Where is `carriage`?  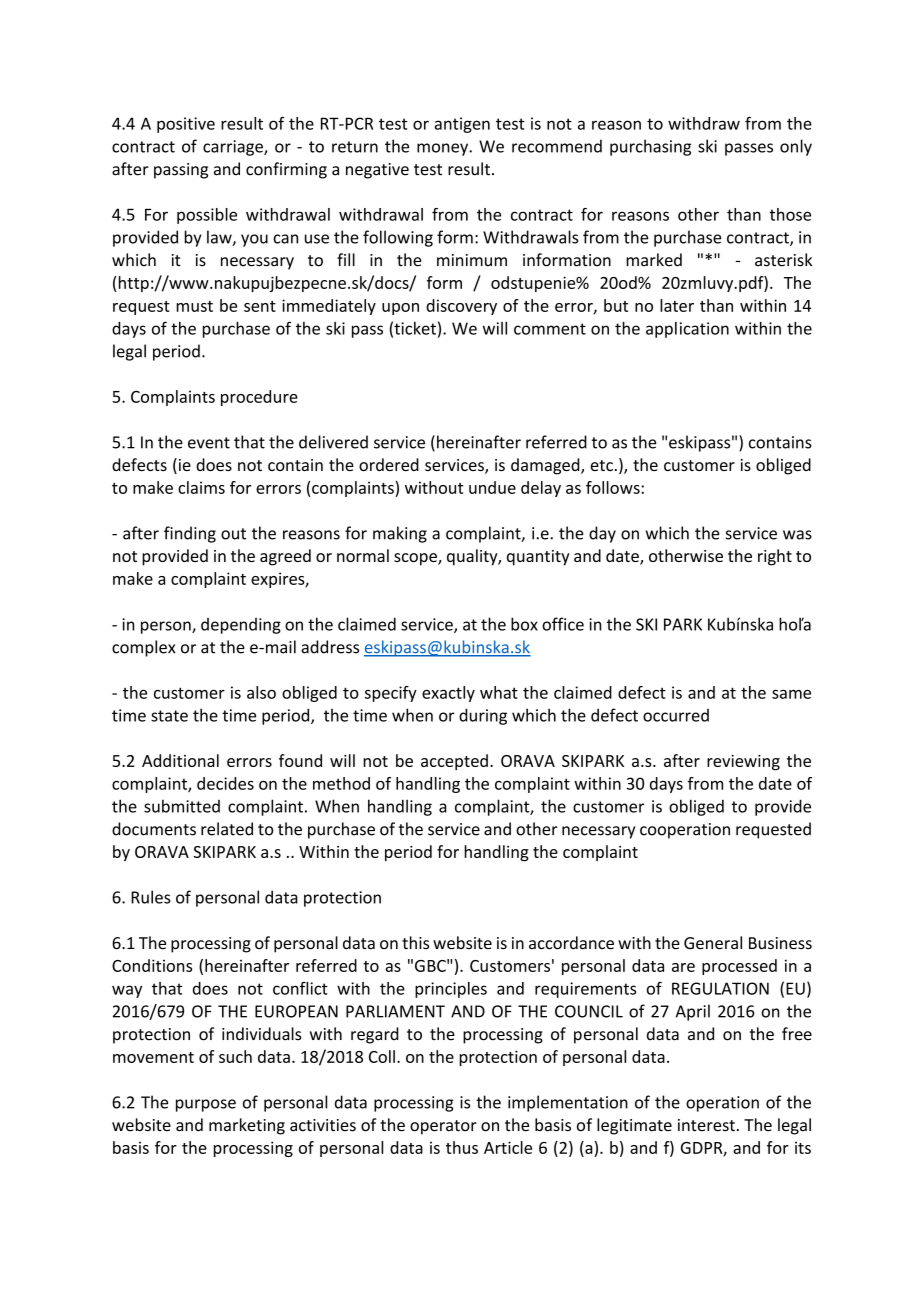
carriage is located at coordinates (234, 148).
